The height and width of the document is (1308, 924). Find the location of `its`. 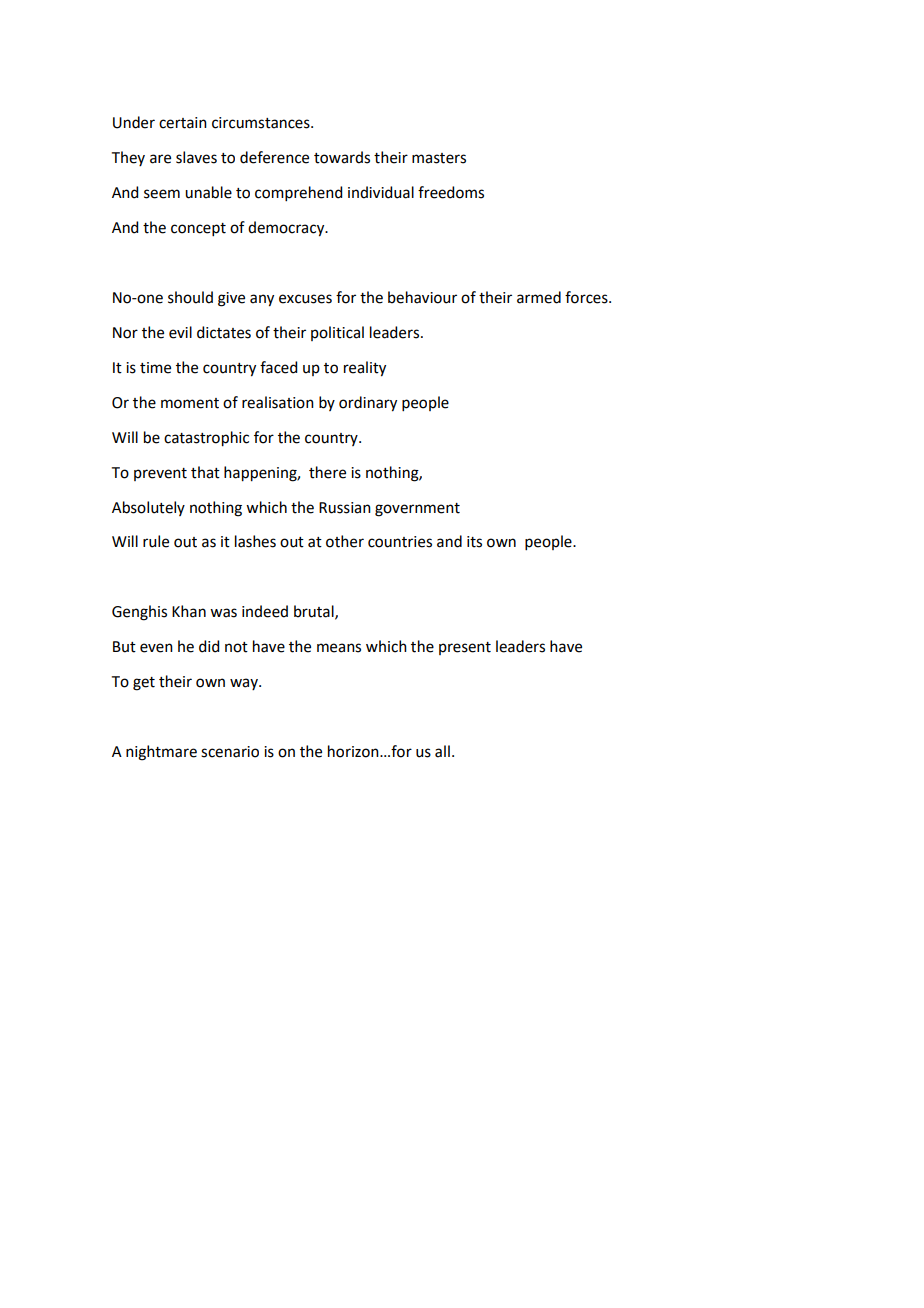

its is located at coordinates (474, 542).
